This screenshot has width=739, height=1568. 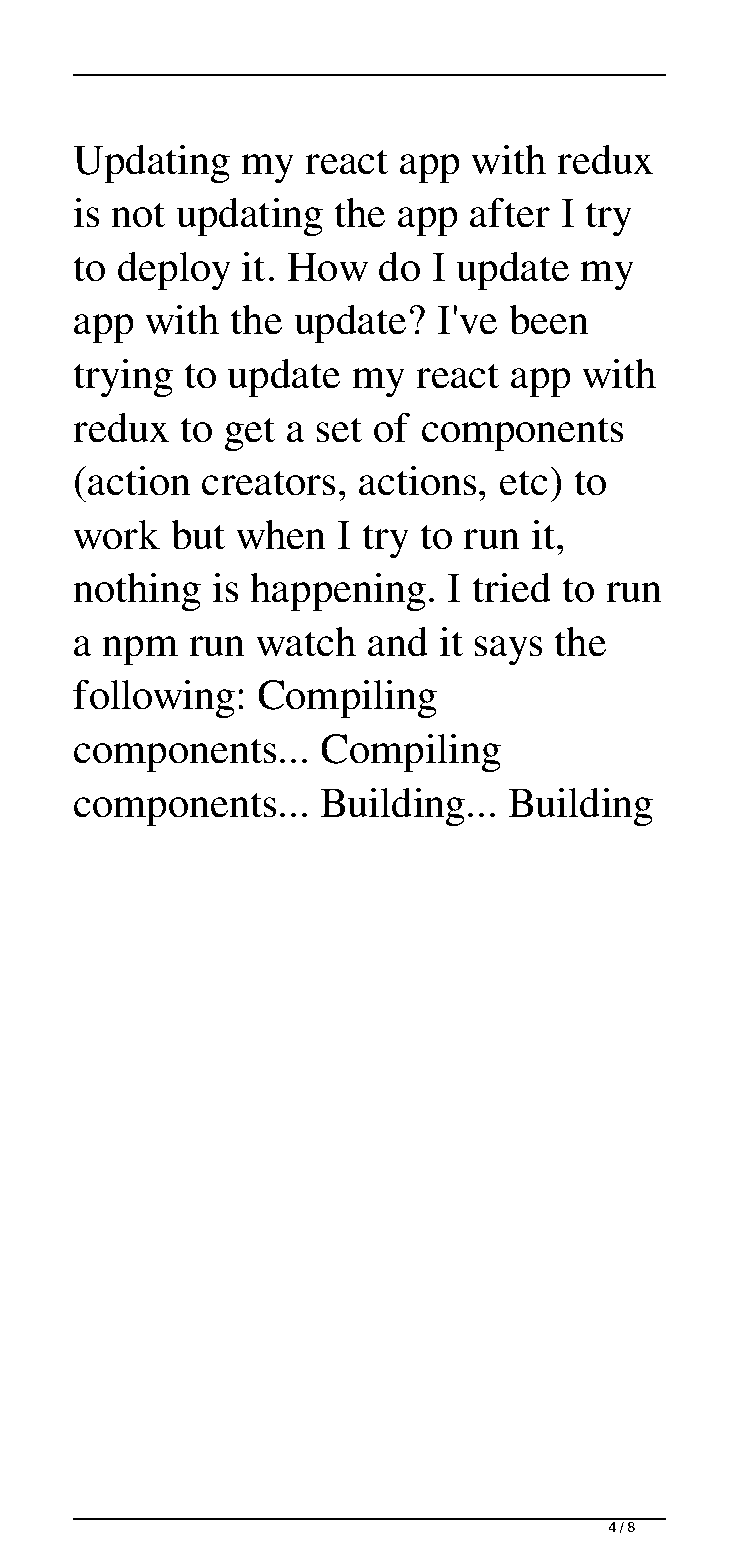 What do you see at coordinates (137, 592) in the screenshot?
I see `nothing` at bounding box center [137, 592].
